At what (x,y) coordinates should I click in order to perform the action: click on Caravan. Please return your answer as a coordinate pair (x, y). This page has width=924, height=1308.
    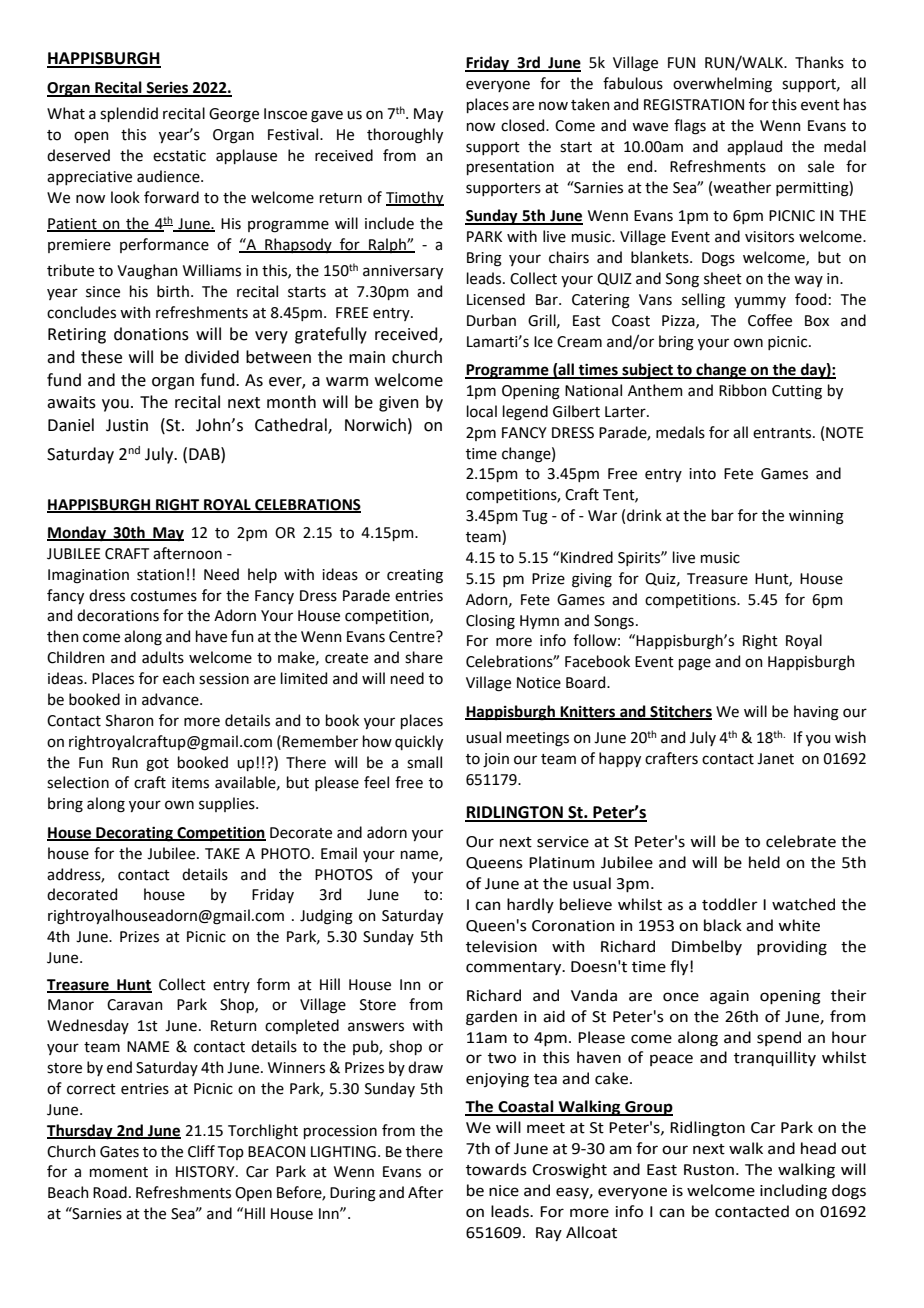
    Looking at the image, I should click on (135, 1005).
